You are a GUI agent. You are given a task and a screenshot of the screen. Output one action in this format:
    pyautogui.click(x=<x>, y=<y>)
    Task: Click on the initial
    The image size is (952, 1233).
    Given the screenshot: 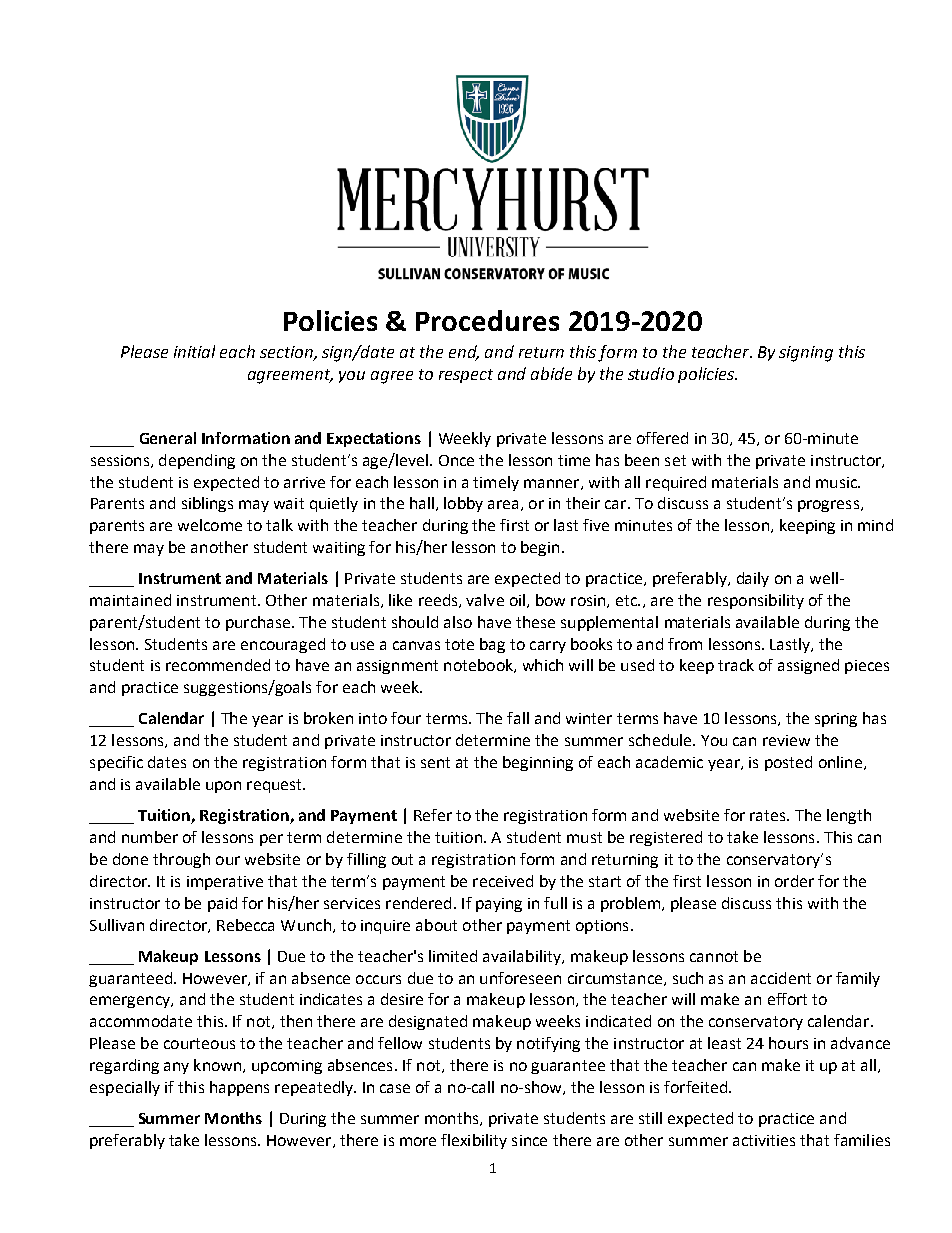 What is the action you would take?
    pyautogui.click(x=194, y=351)
